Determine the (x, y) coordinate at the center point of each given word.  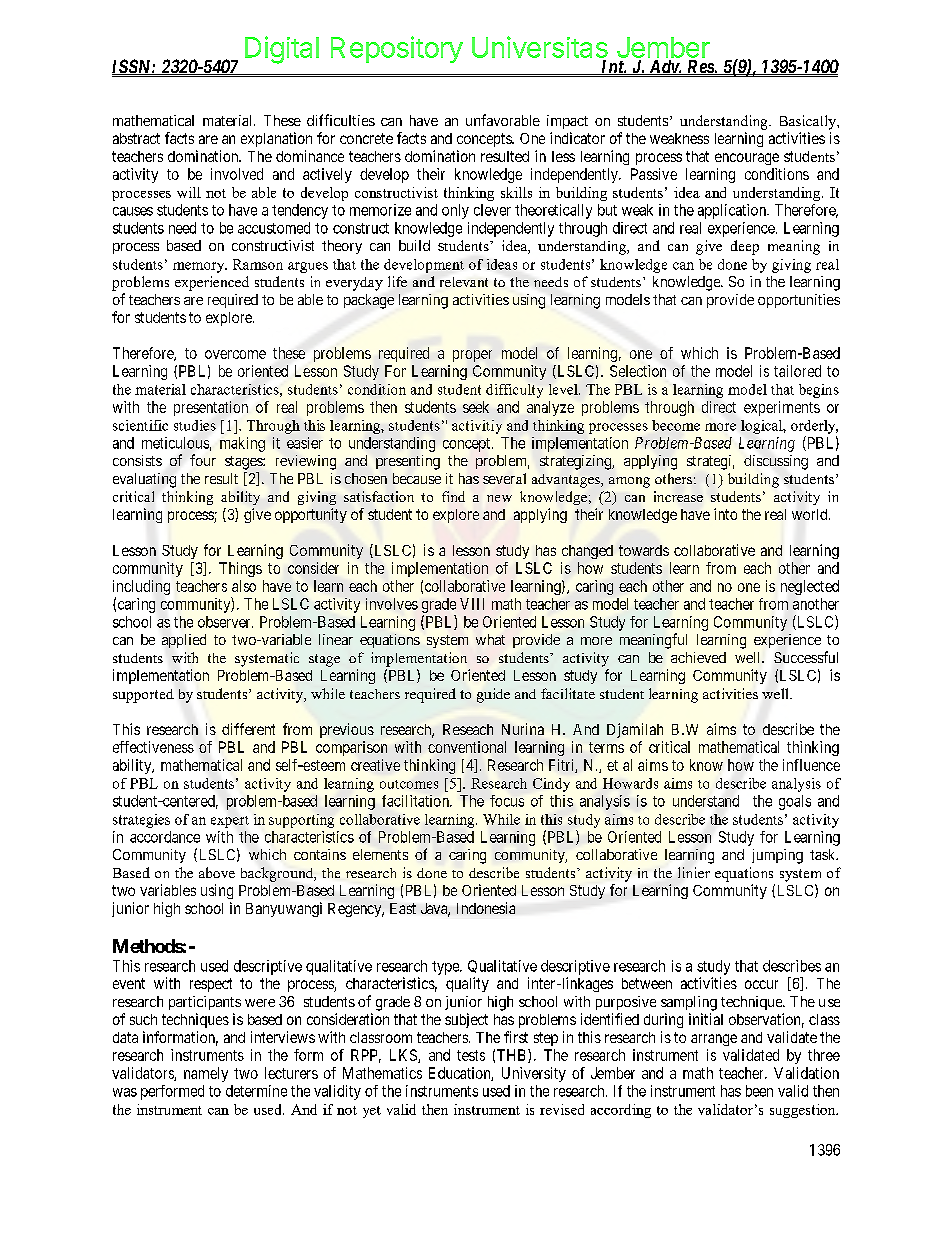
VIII (472, 604)
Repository (397, 49)
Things (240, 569)
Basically (809, 122)
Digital (282, 50)
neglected (810, 587)
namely (206, 1074)
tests (471, 1055)
